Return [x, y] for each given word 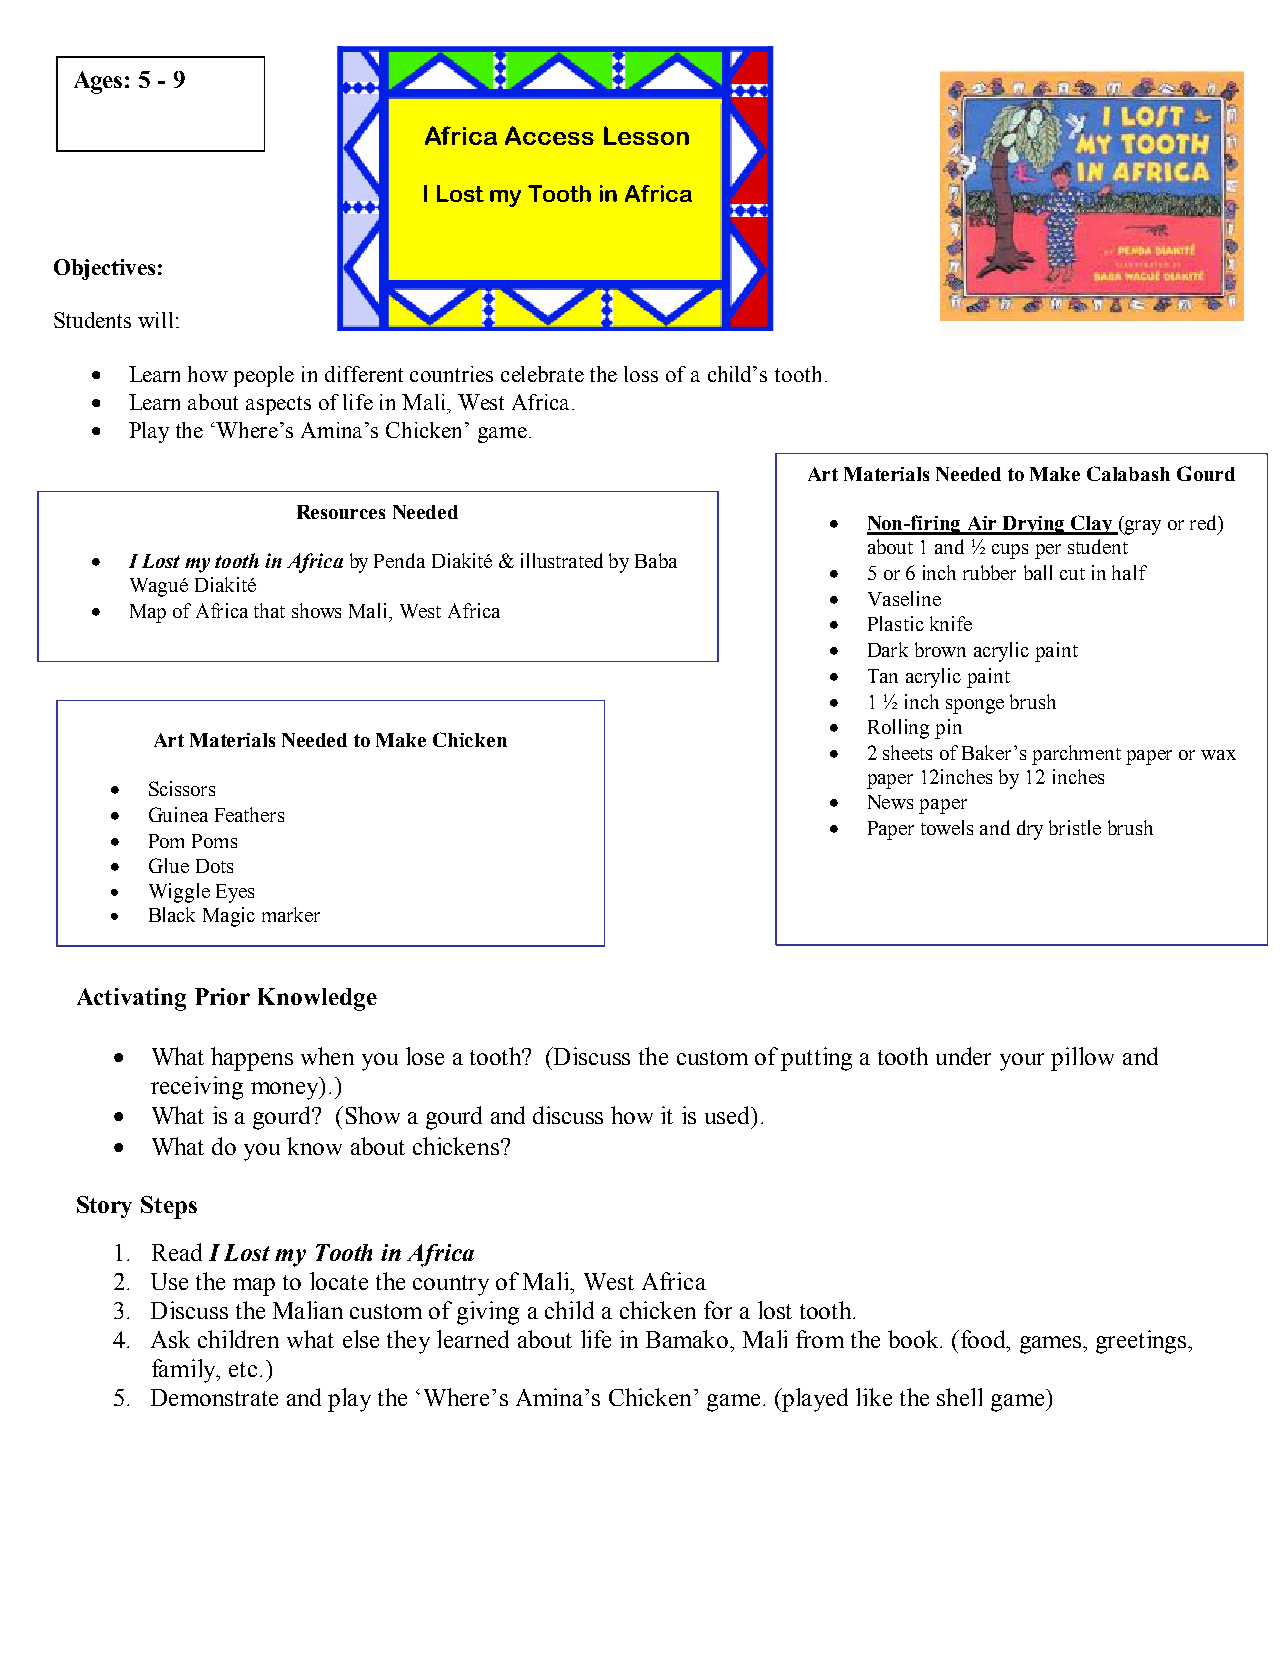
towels [947, 827]
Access [549, 135]
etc [245, 1369]
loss [641, 374]
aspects [278, 405]
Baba [656, 560]
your [1022, 1062]
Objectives [104, 269]
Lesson [646, 135]
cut [1072, 574]
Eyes [235, 893]
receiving [197, 1088]
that [269, 610]
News [890, 802]
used [729, 1115]
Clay [1092, 525]
